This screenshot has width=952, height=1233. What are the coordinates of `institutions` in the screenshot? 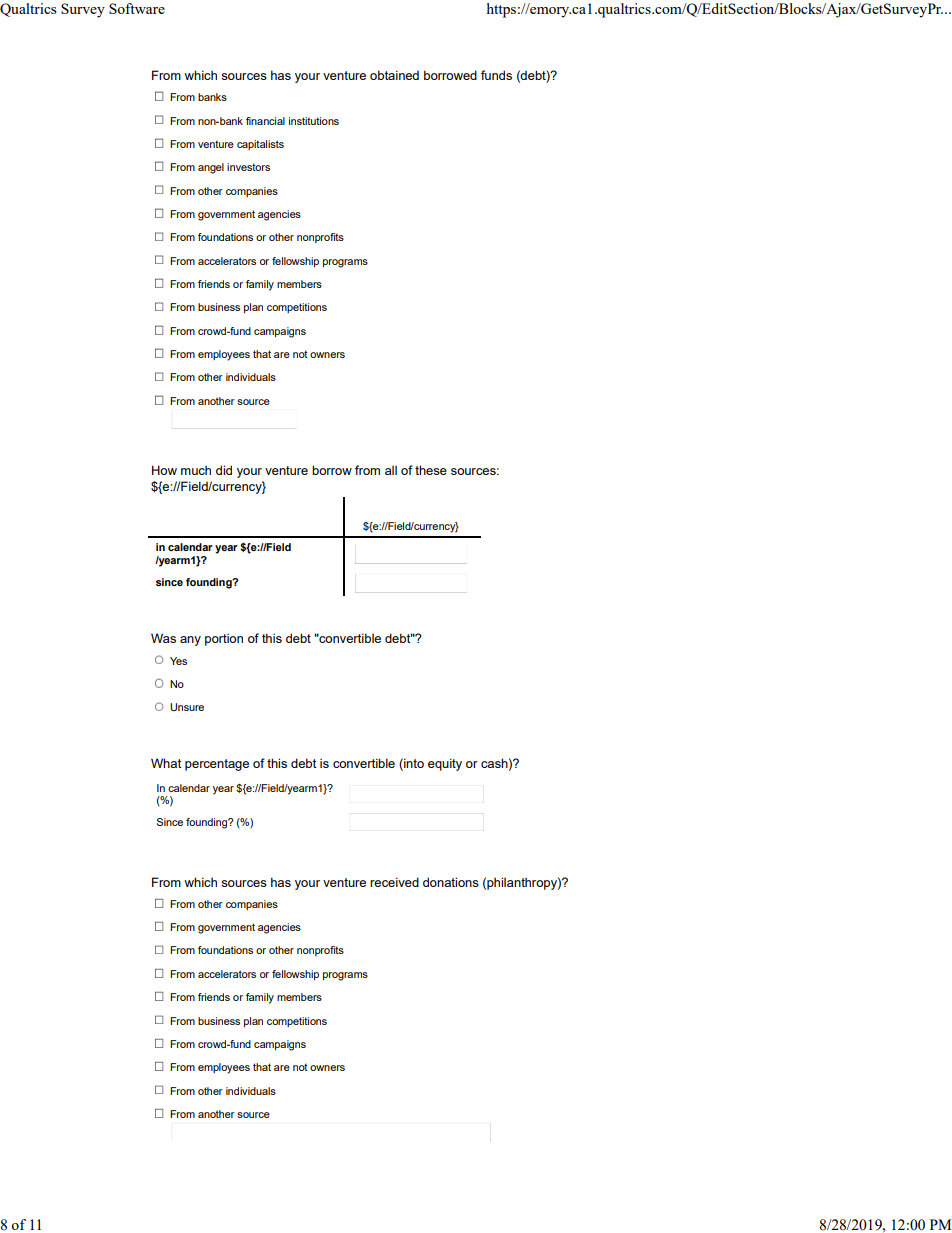 It's located at (314, 121).
